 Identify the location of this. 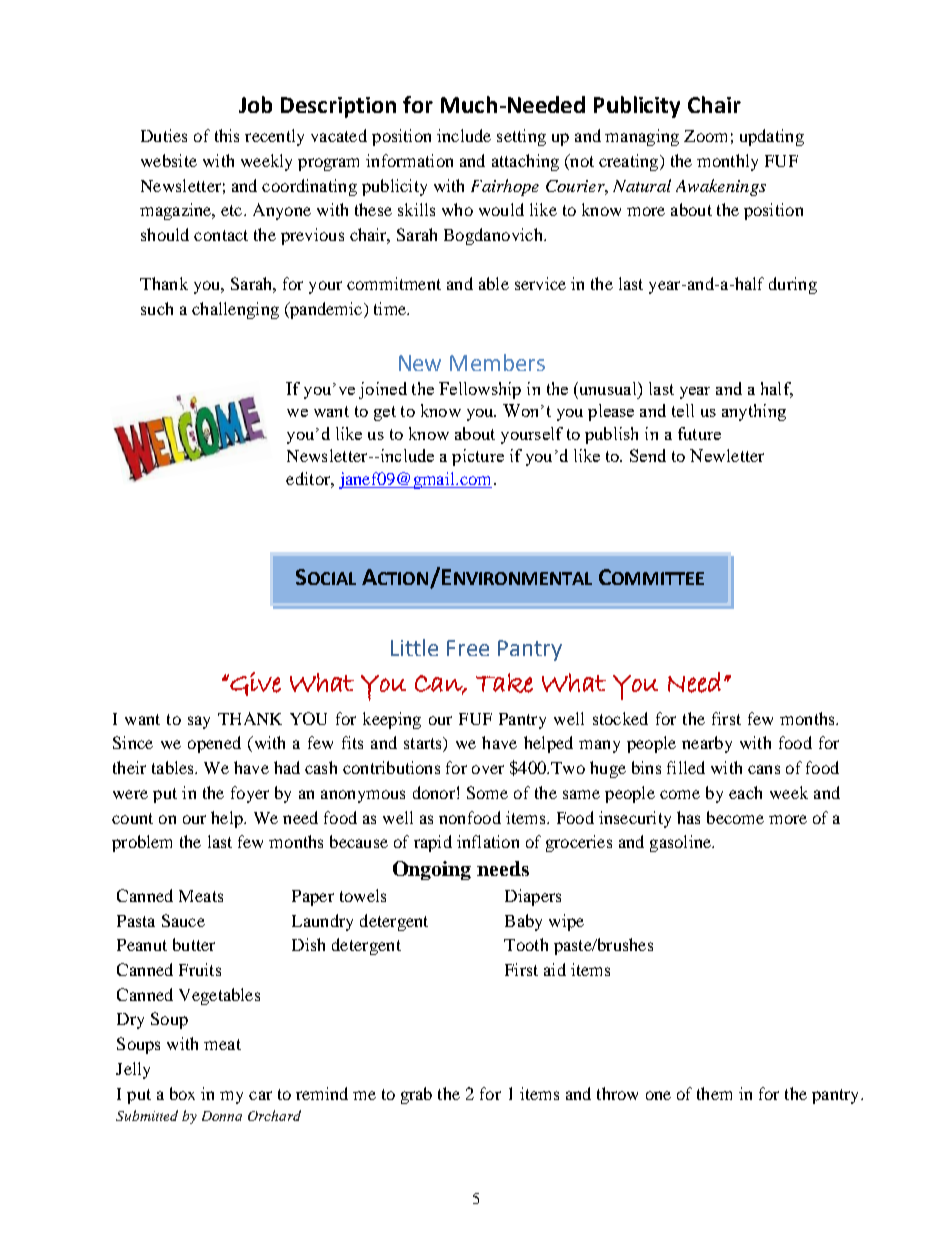
(227, 135).
